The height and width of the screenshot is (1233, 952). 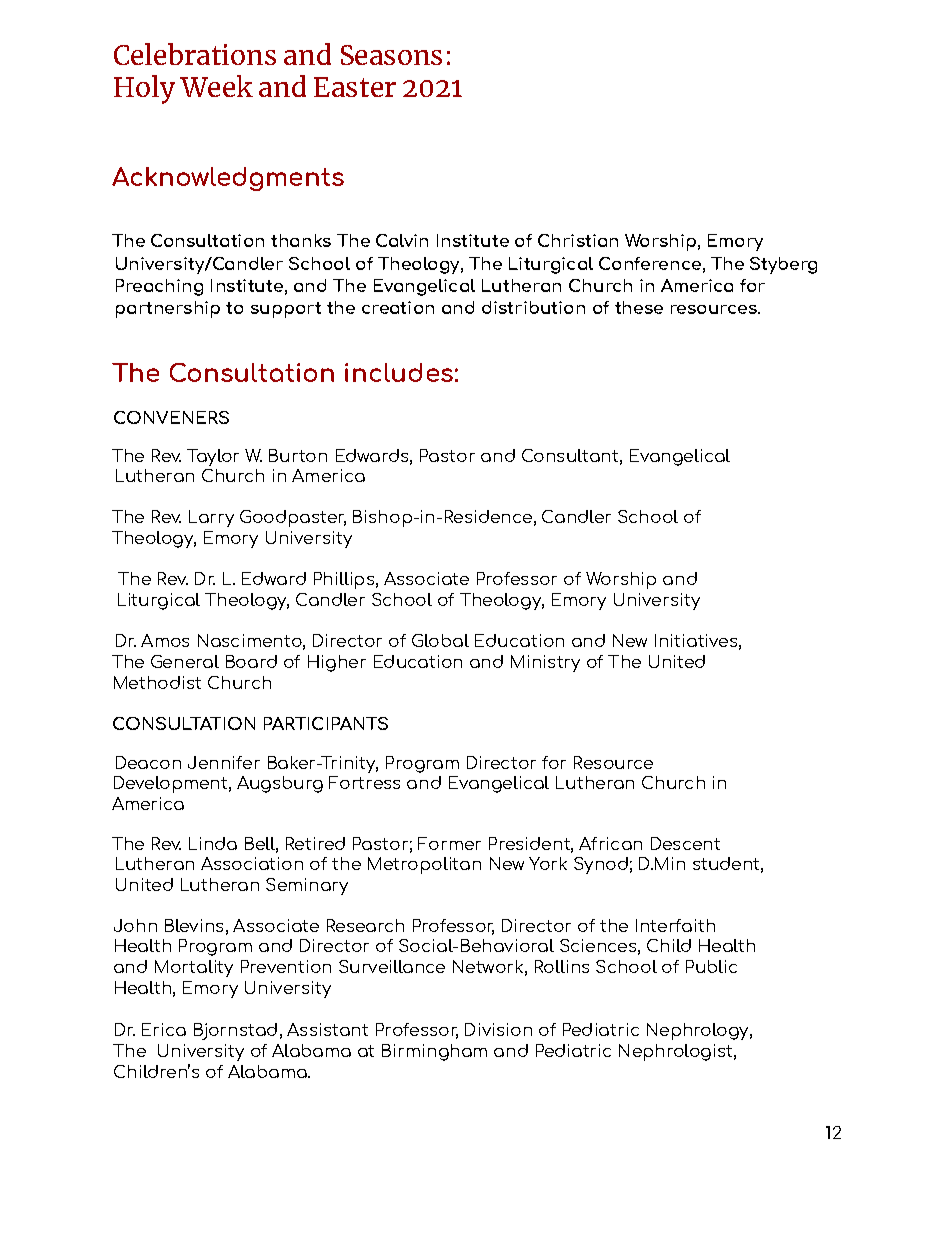 What do you see at coordinates (578, 240) in the screenshot?
I see `Christian` at bounding box center [578, 240].
